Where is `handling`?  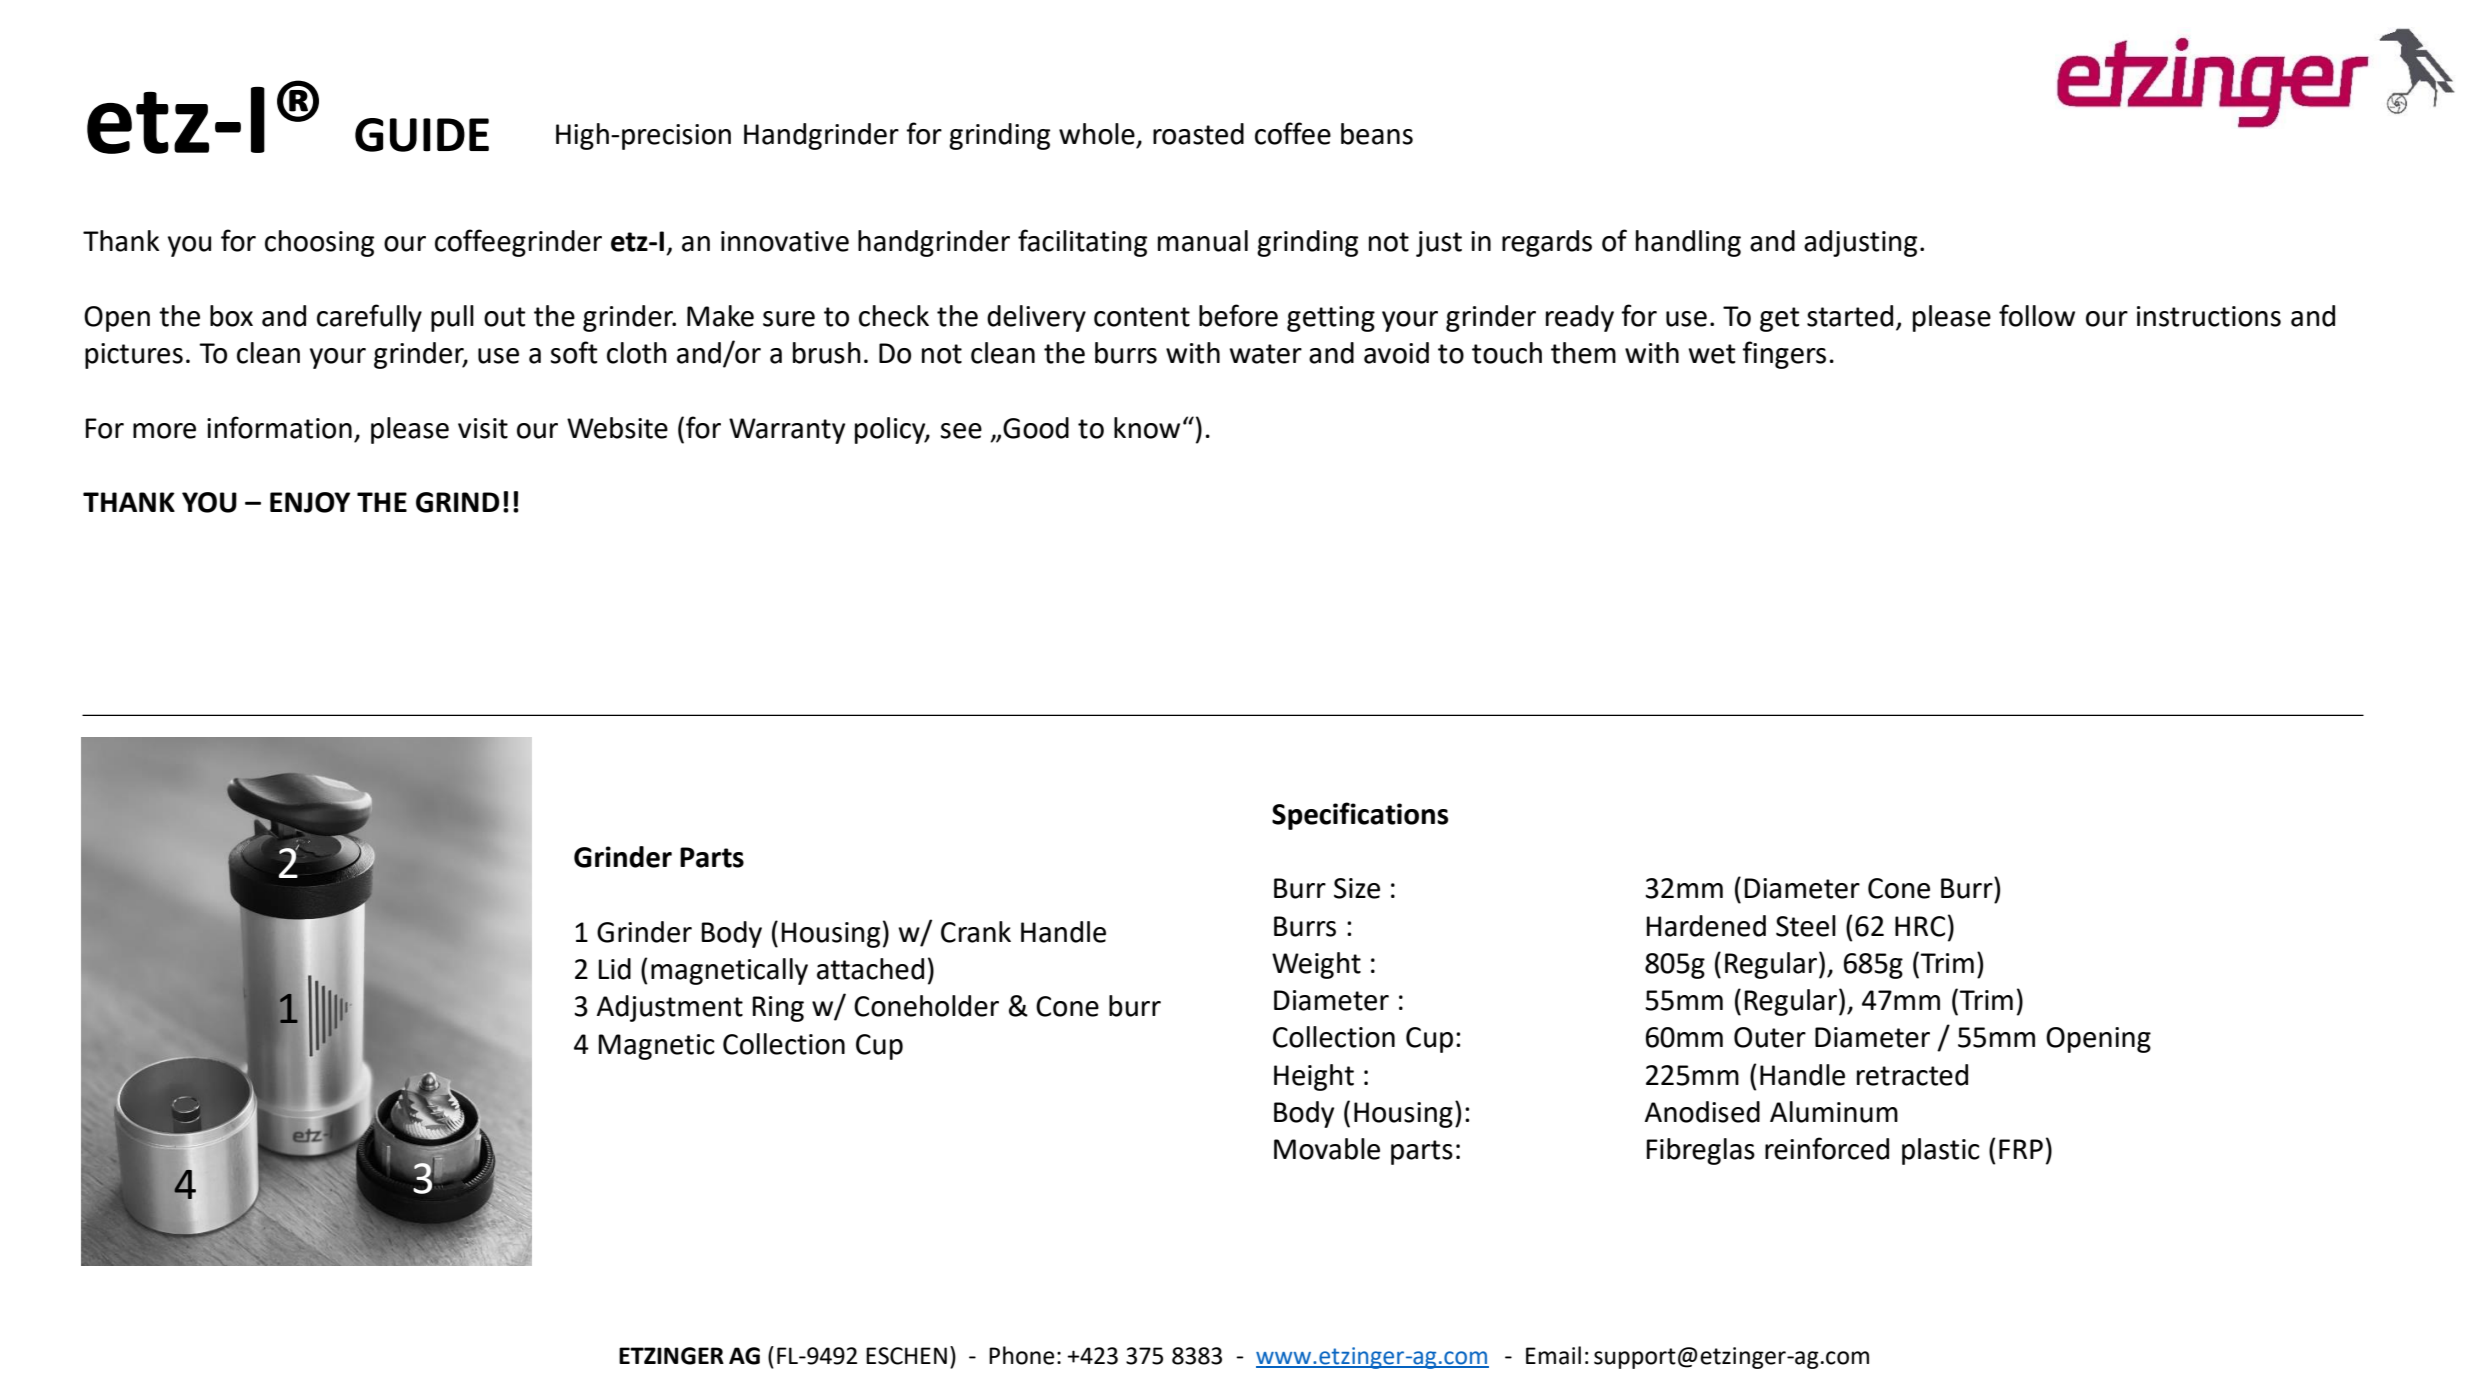
handling is located at coordinates (1688, 243).
